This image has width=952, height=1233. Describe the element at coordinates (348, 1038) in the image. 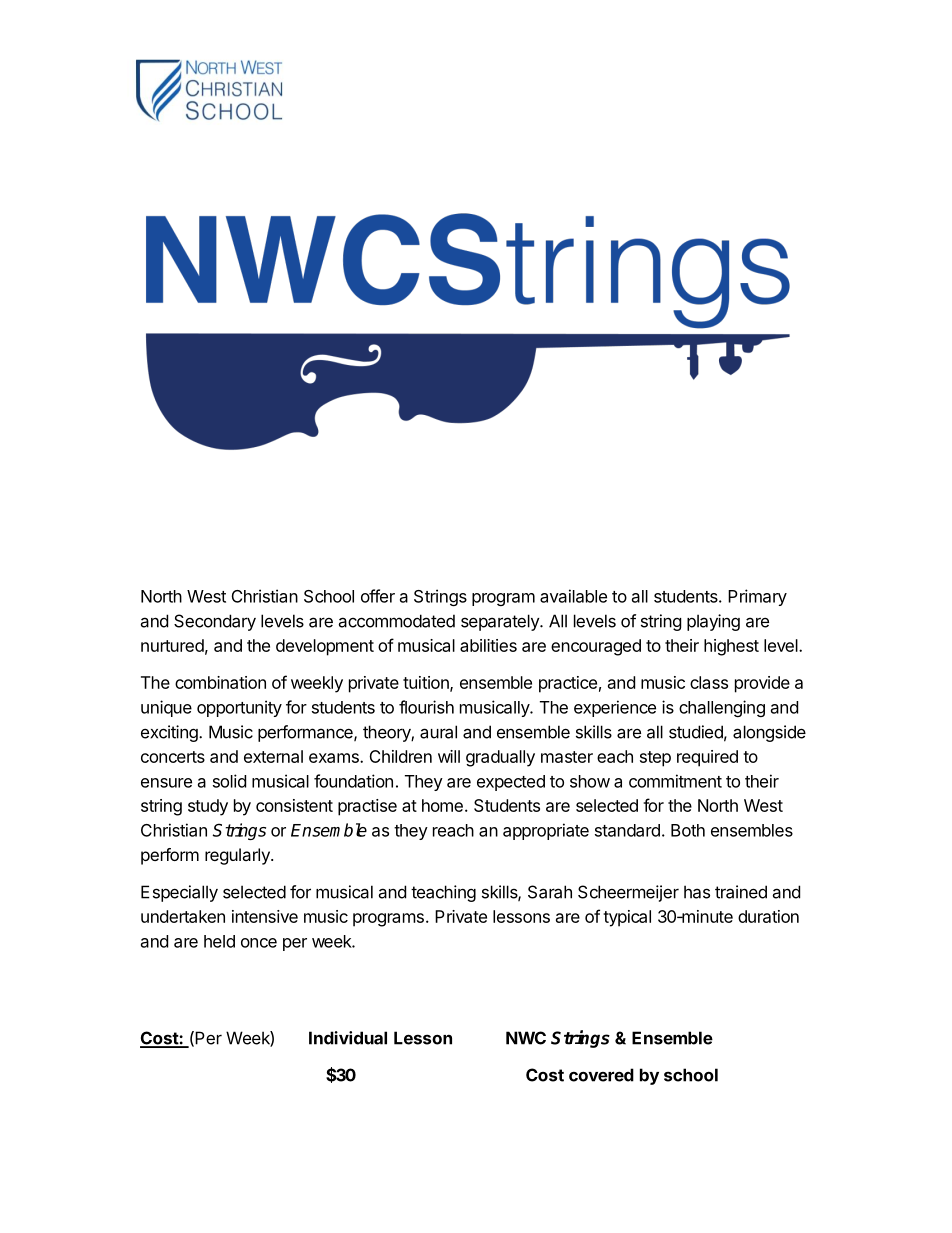

I see `Individual` at that location.
